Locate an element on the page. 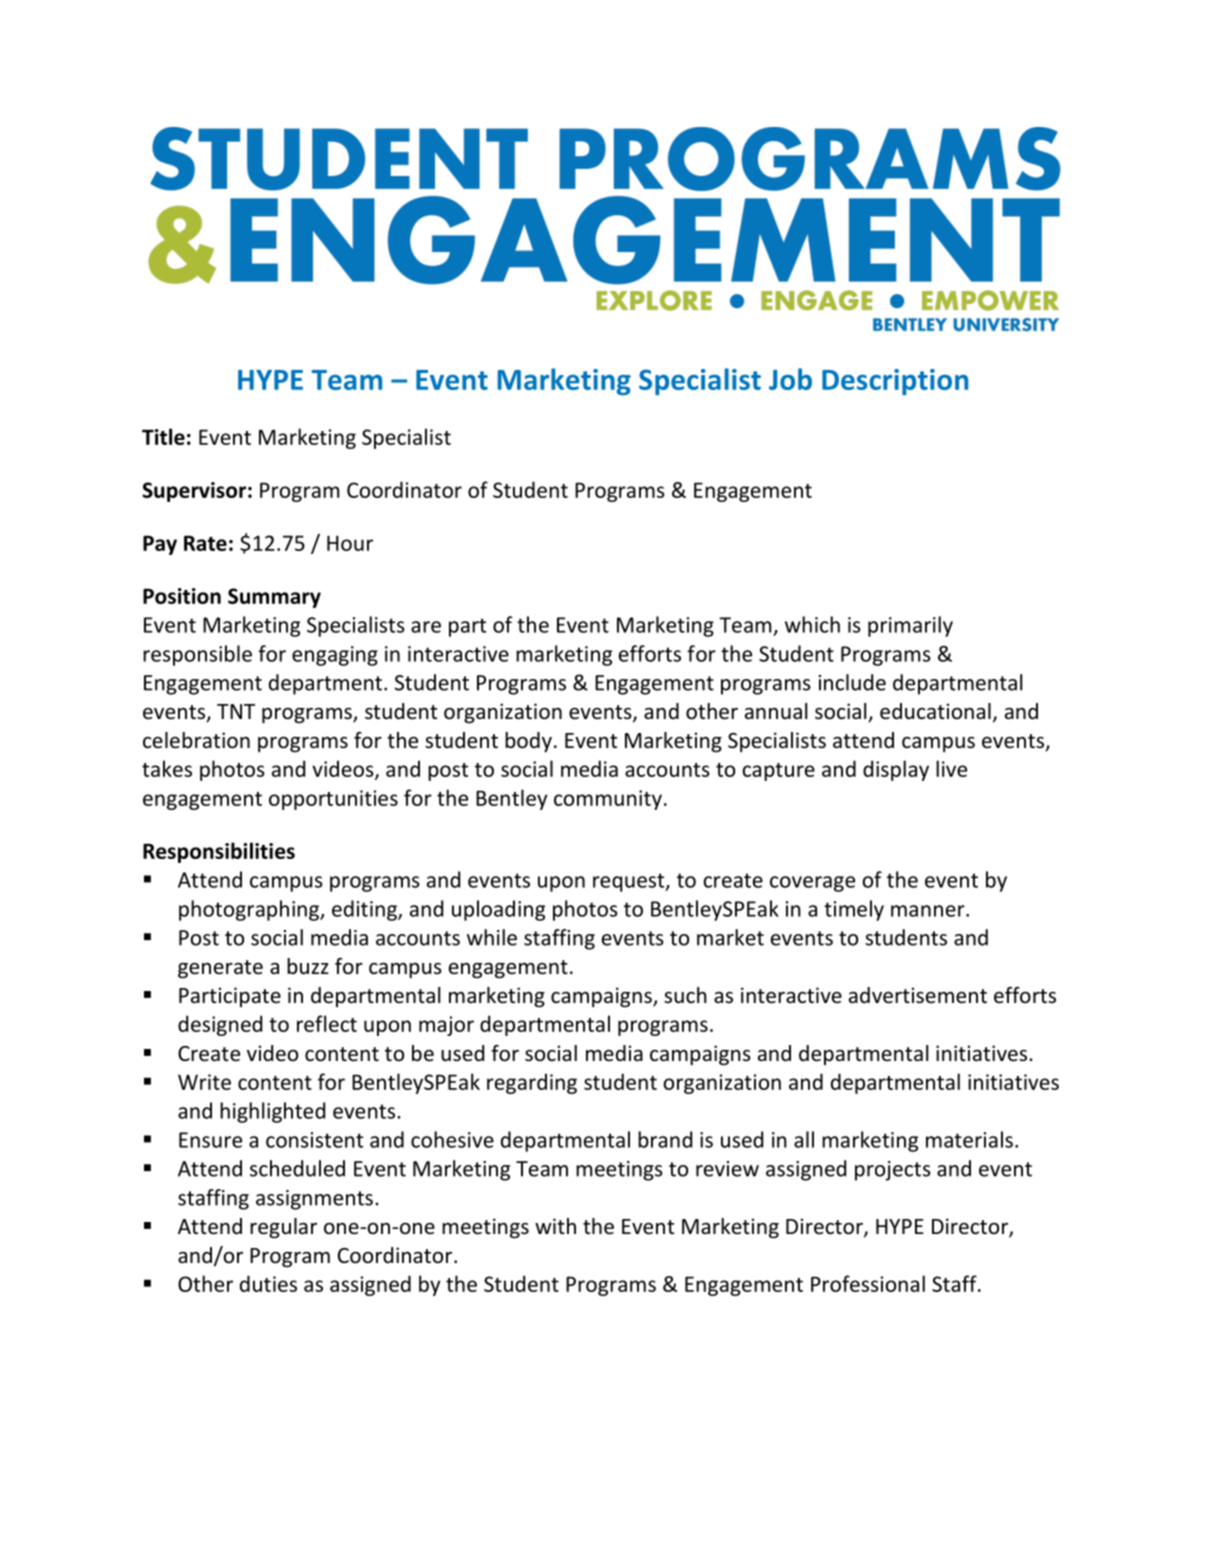 This document has width=1206, height=1561. duties is located at coordinates (268, 1283).
